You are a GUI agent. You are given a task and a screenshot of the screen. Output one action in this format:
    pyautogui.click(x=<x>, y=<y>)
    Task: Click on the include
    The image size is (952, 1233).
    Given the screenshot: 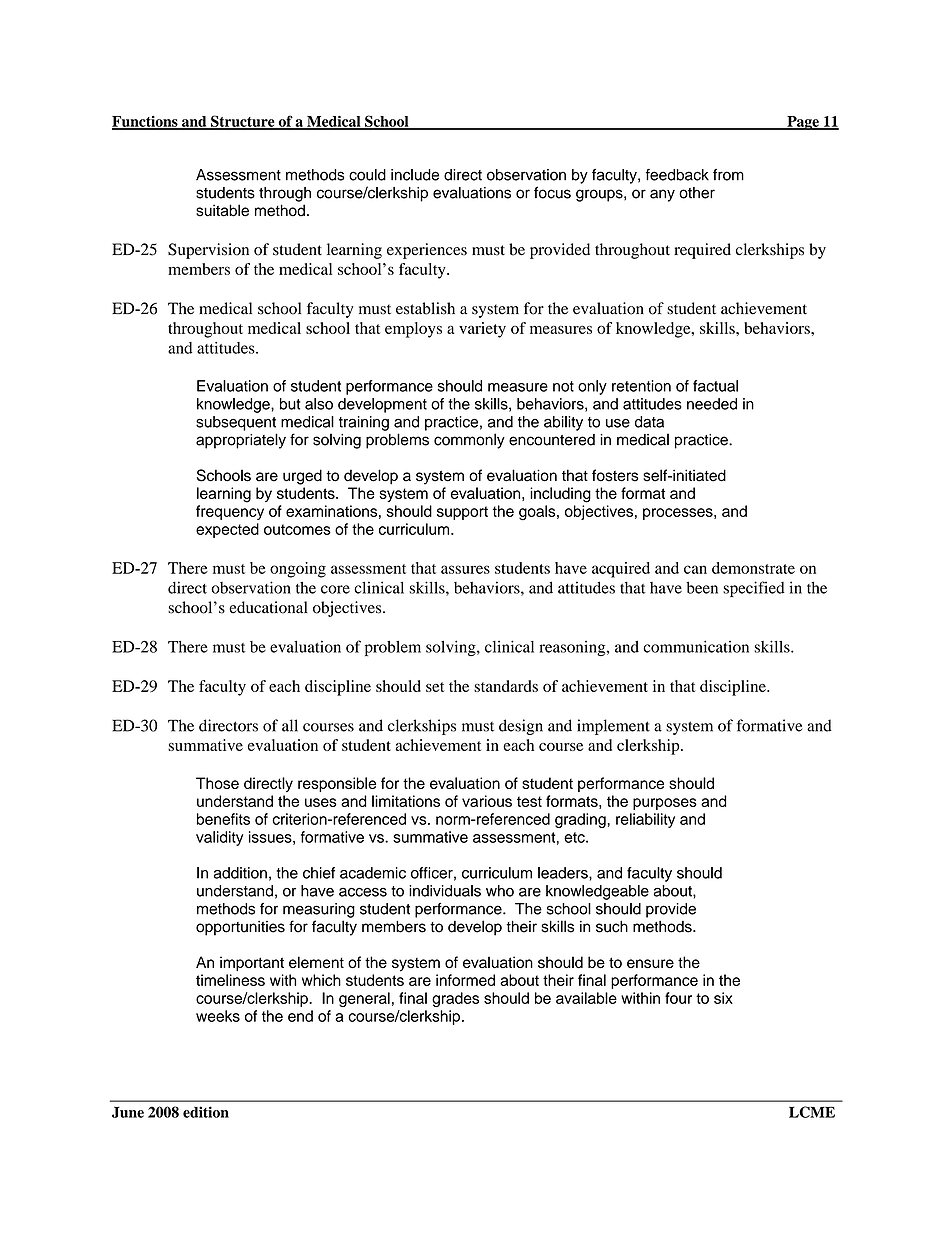 What is the action you would take?
    pyautogui.click(x=415, y=175)
